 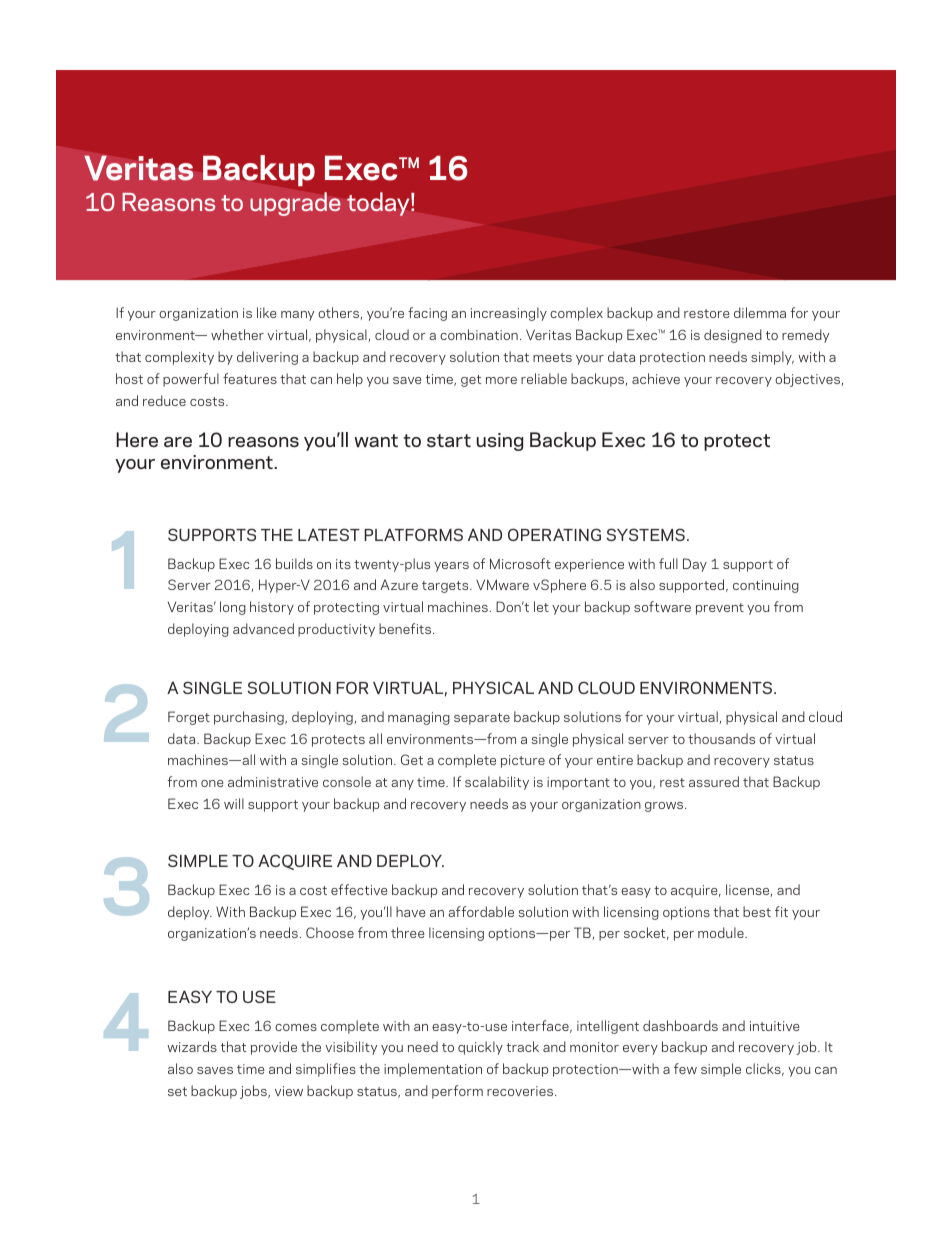 What do you see at coordinates (480, 1048) in the screenshot?
I see `quickly` at bounding box center [480, 1048].
